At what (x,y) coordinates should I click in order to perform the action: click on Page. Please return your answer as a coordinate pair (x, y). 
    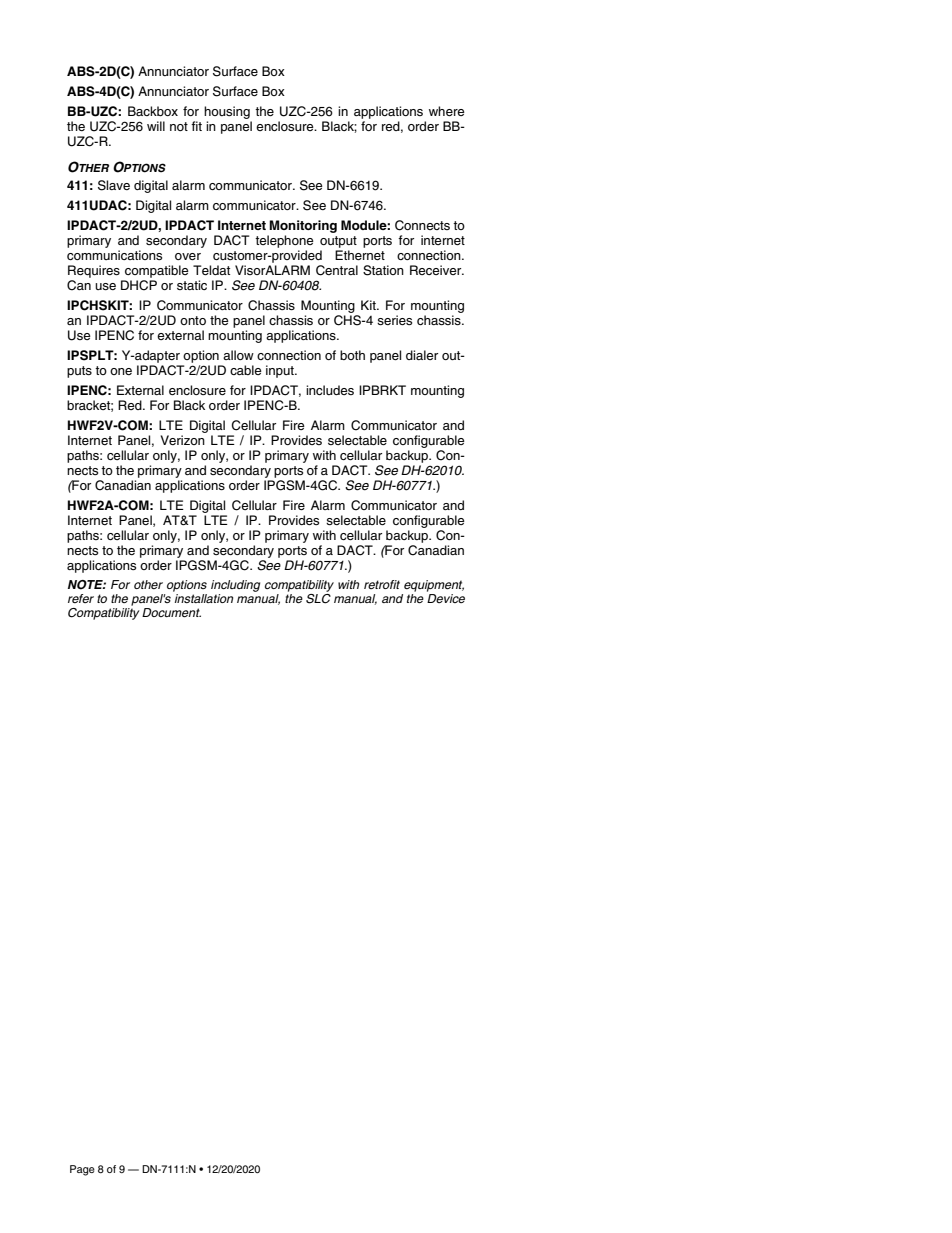
    Looking at the image, I should click on (82, 1170).
